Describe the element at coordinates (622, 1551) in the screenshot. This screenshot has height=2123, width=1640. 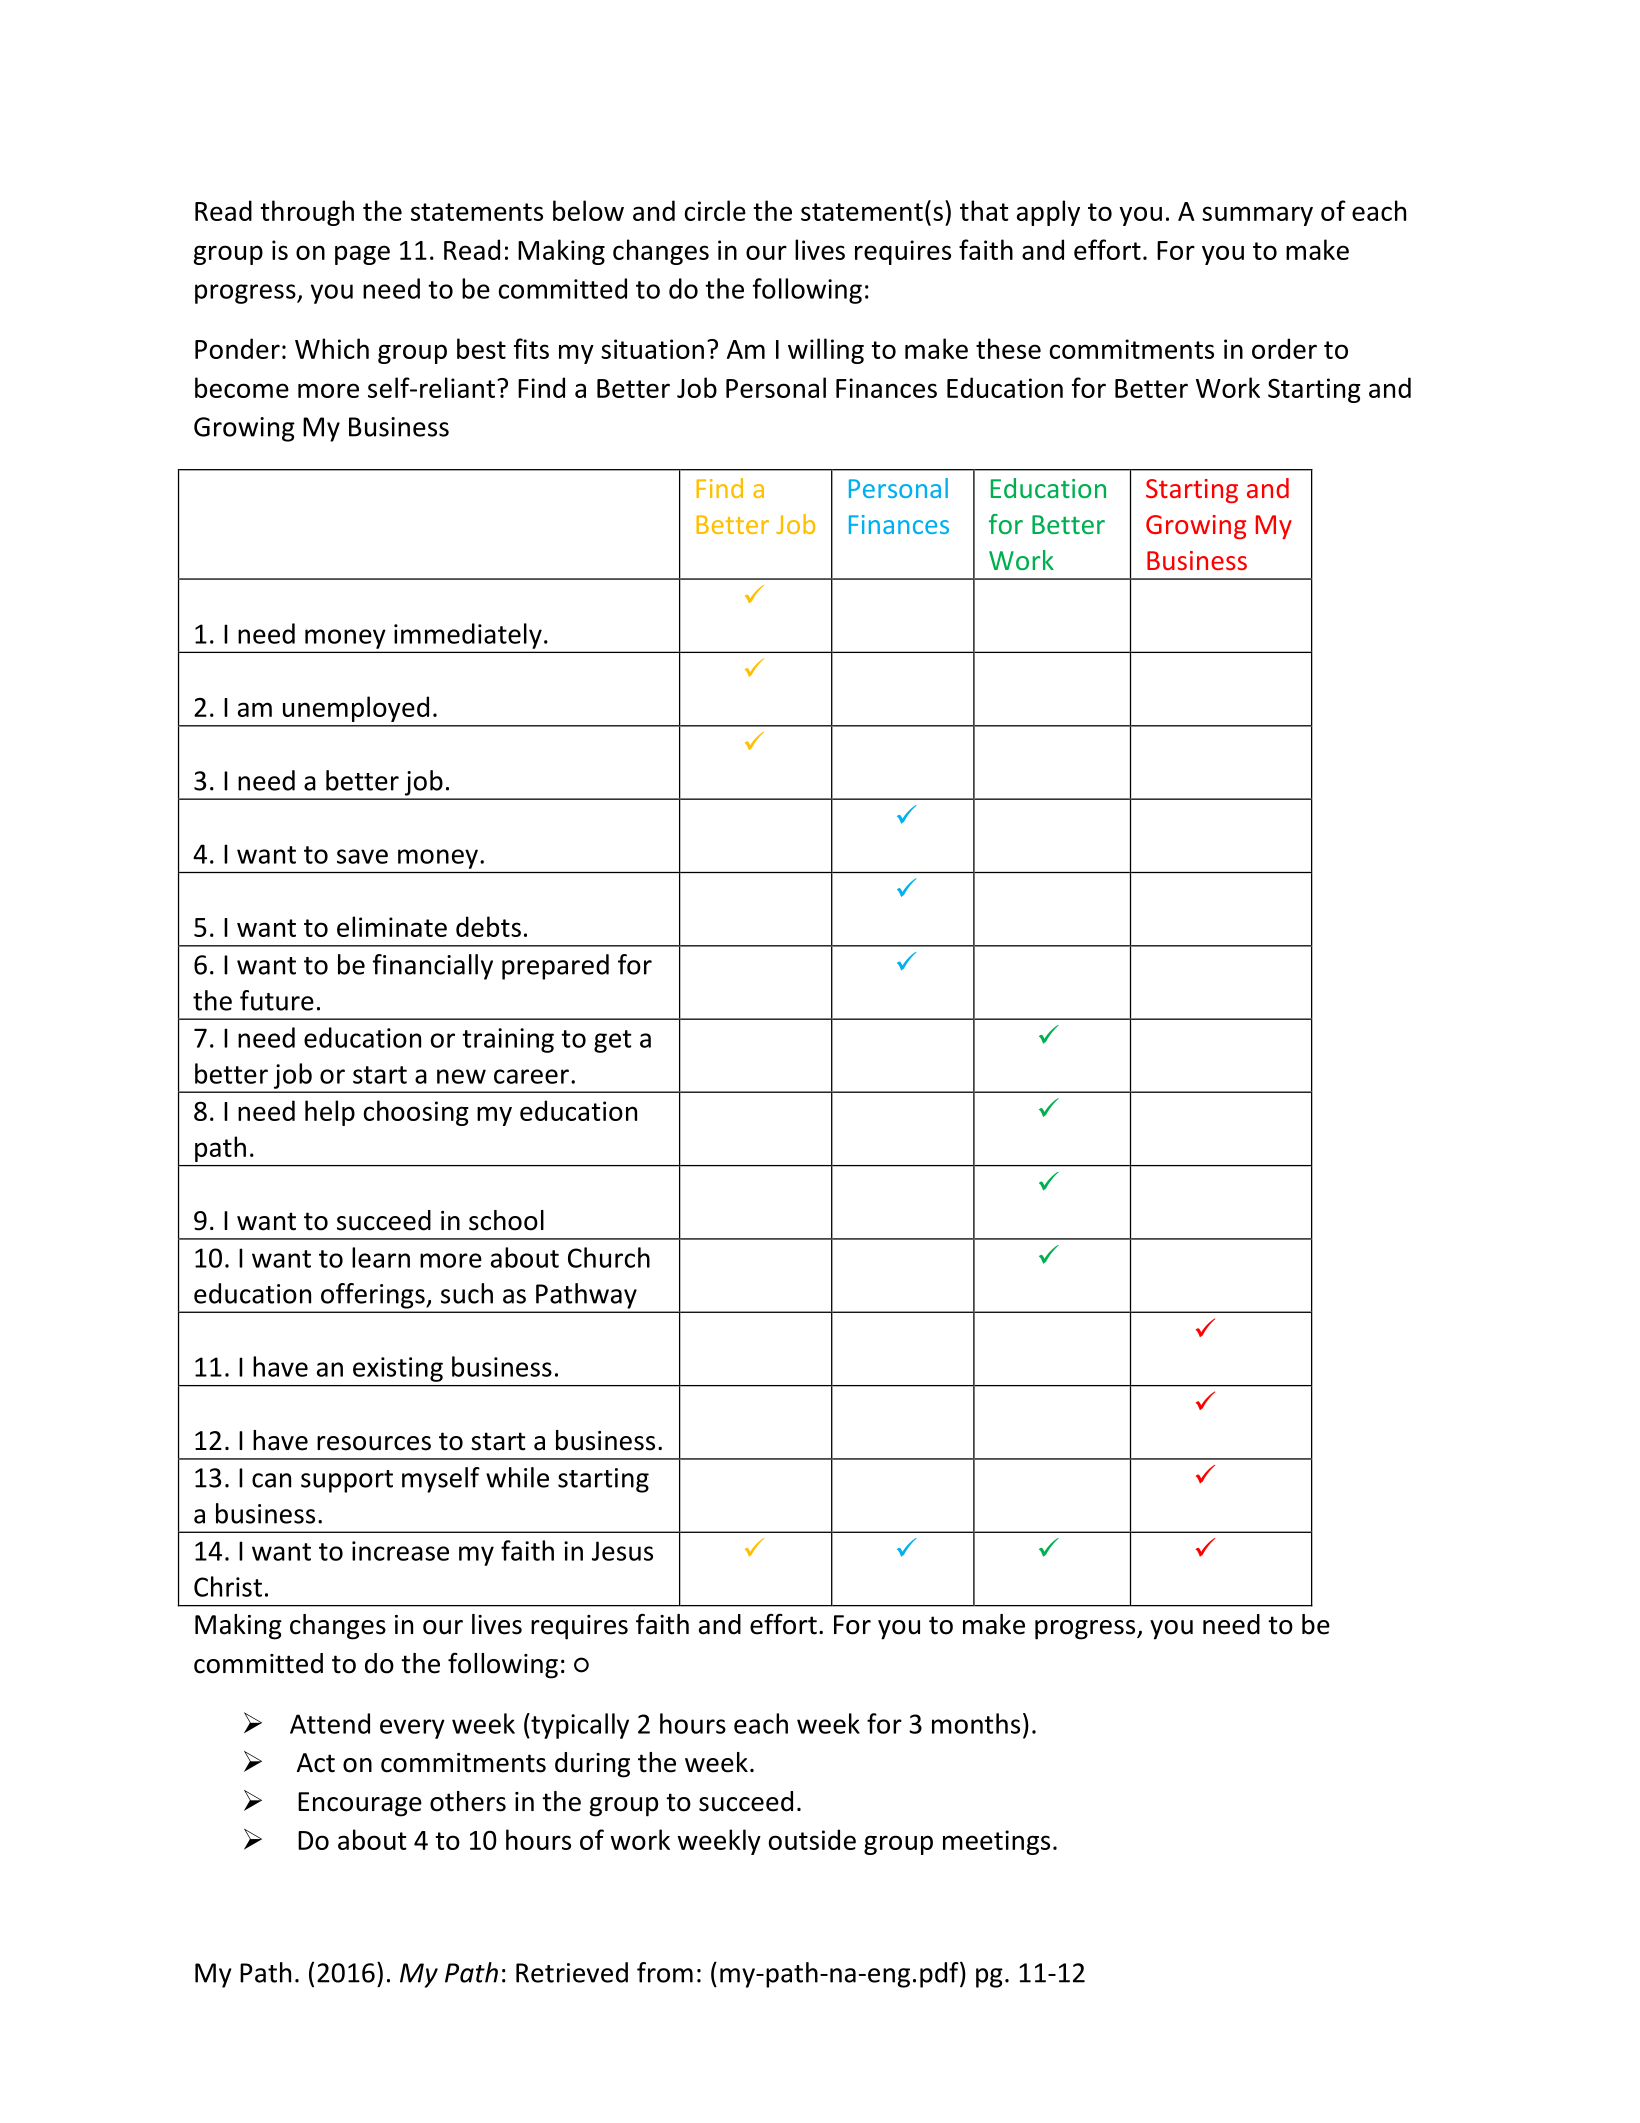
I see `Jesus` at that location.
